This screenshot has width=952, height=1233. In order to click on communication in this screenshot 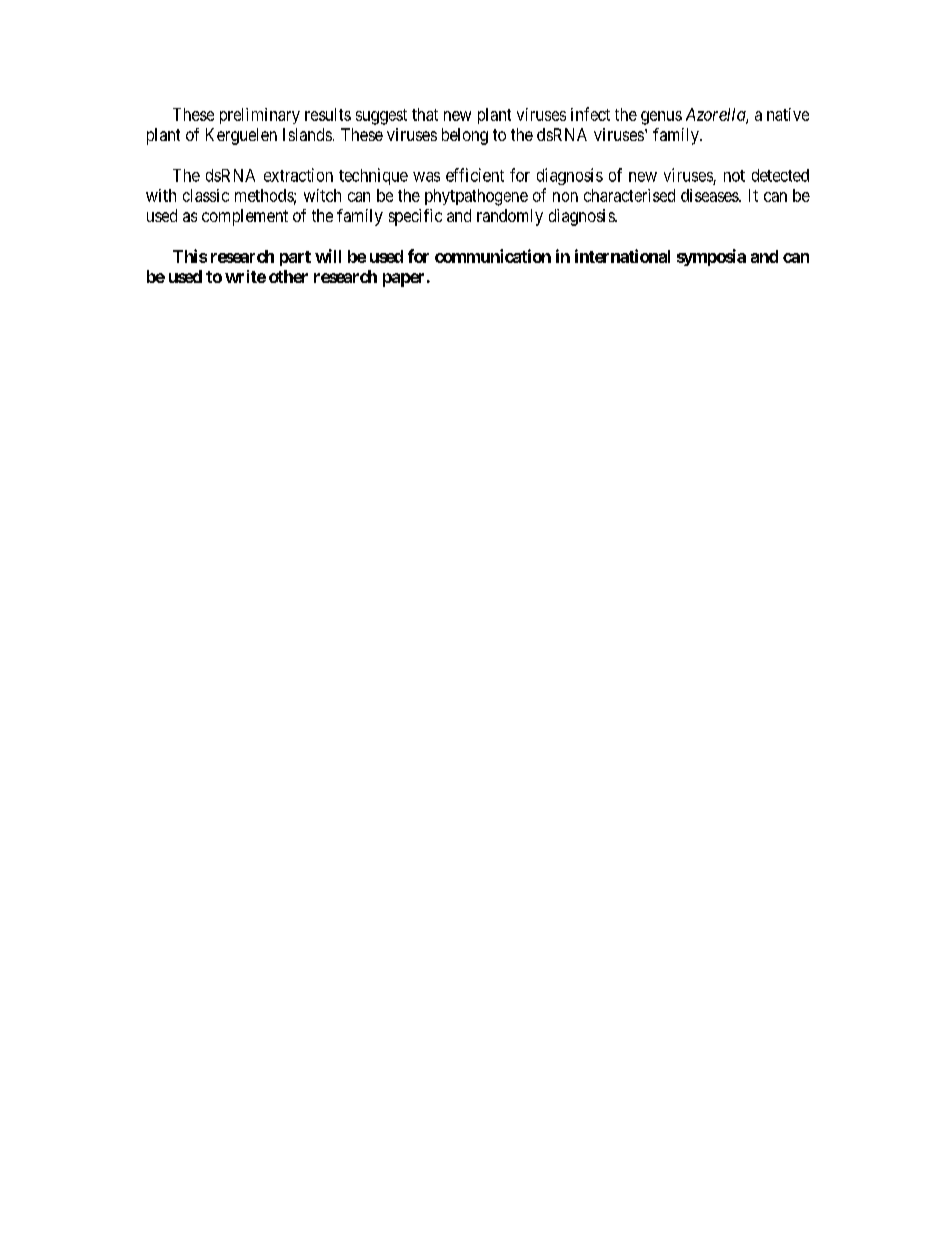, I will do `click(493, 256)`.
